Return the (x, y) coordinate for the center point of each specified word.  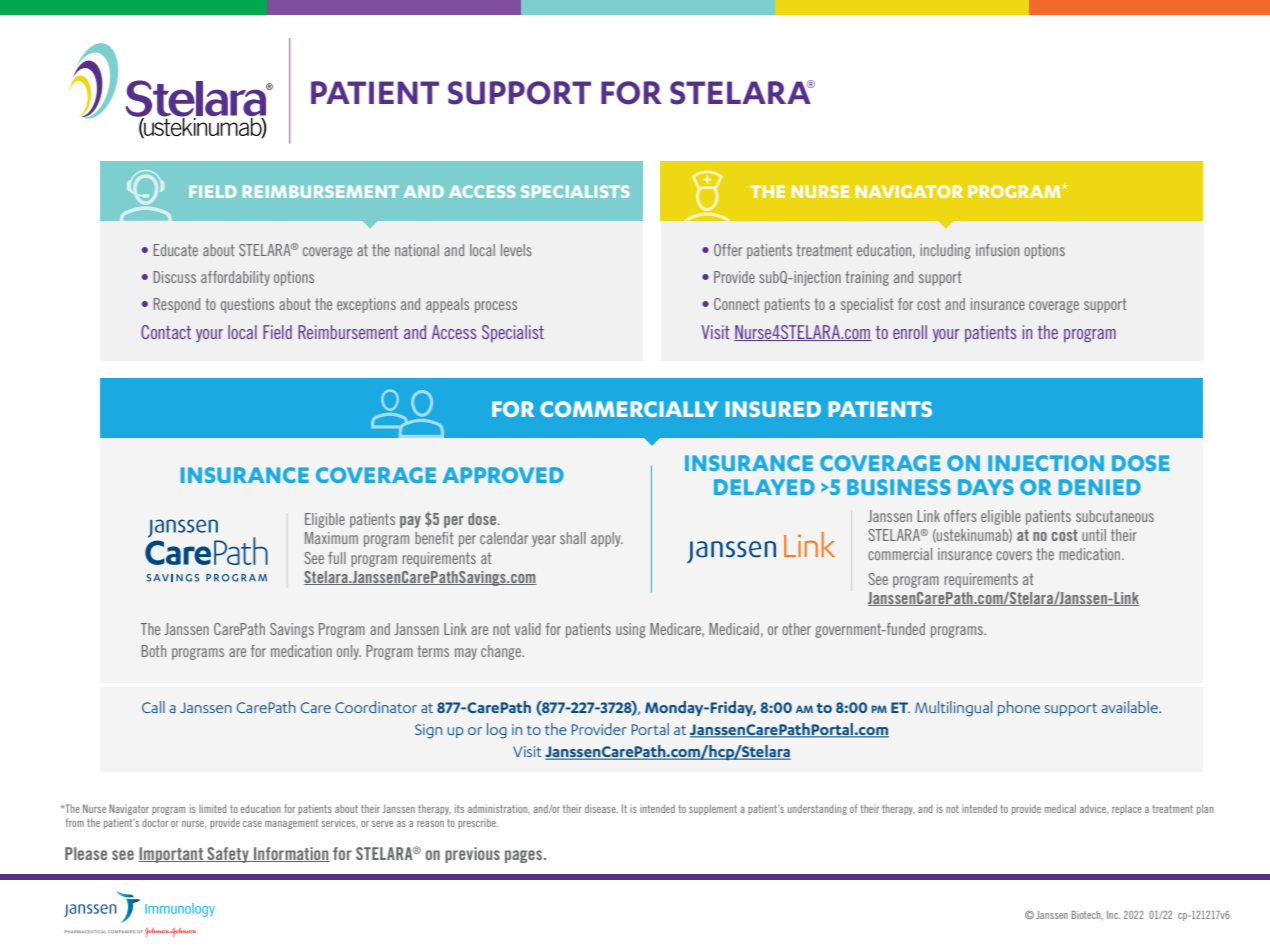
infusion (997, 250)
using (631, 630)
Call (153, 707)
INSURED (773, 409)
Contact (166, 332)
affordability (235, 278)
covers (1014, 555)
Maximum (331, 538)
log (497, 731)
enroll (910, 332)
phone (1019, 708)
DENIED (1100, 487)
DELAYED (764, 487)
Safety (228, 855)
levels (516, 250)
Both (154, 651)
